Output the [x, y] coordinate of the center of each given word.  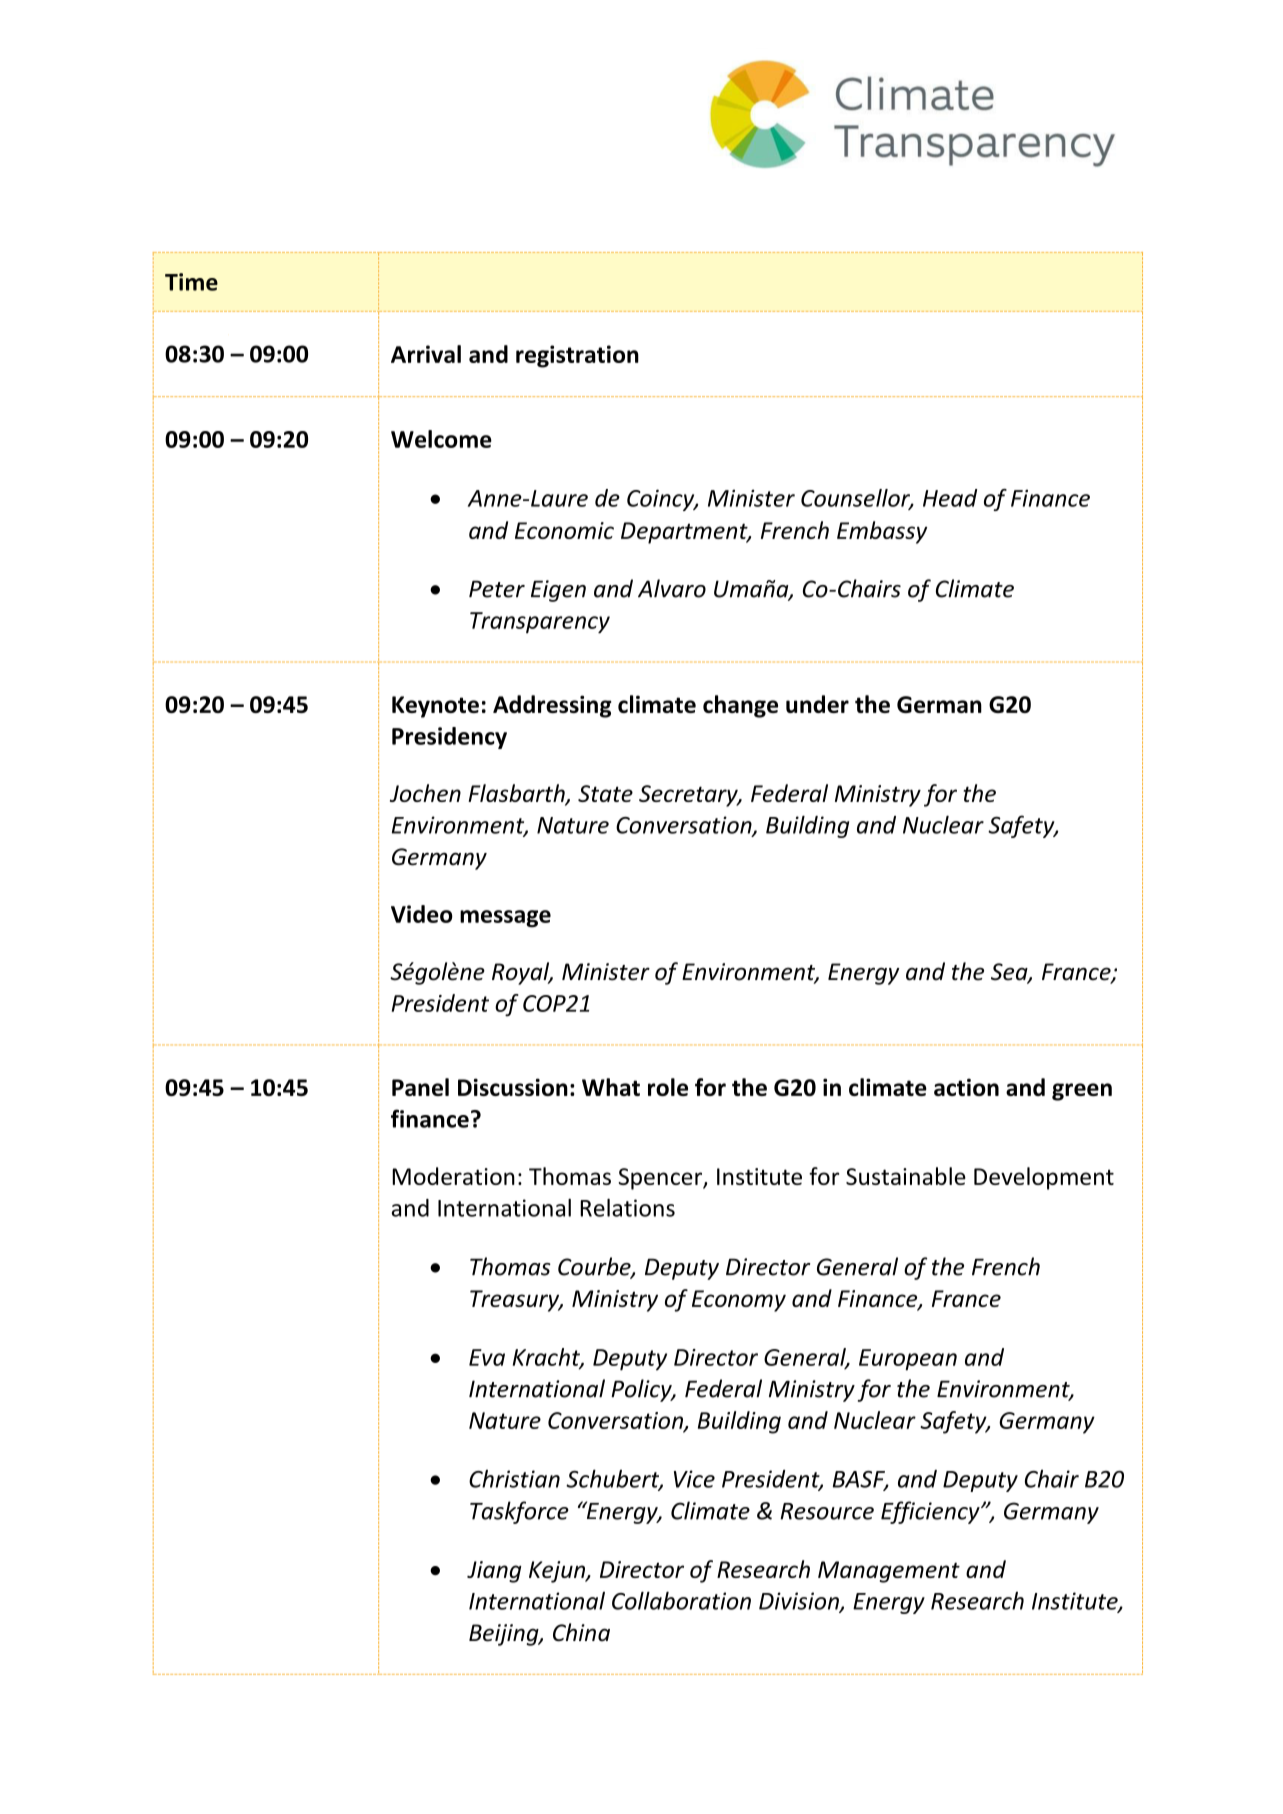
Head [950, 498]
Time [191, 282]
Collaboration [681, 1600]
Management [889, 1572]
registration [577, 356]
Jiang [494, 1572]
